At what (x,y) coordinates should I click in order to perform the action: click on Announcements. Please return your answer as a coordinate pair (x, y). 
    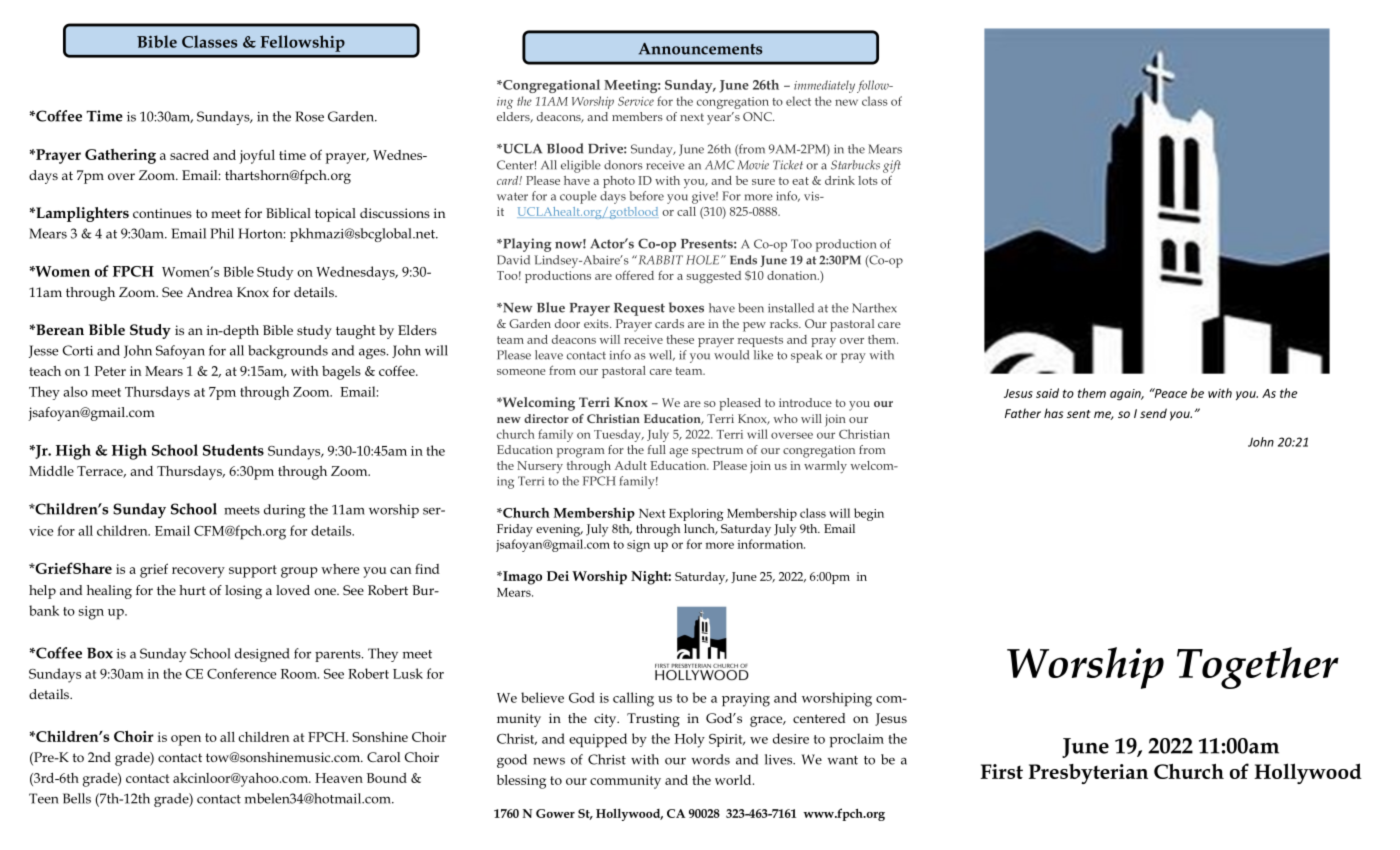
    Looking at the image, I should click on (700, 49).
